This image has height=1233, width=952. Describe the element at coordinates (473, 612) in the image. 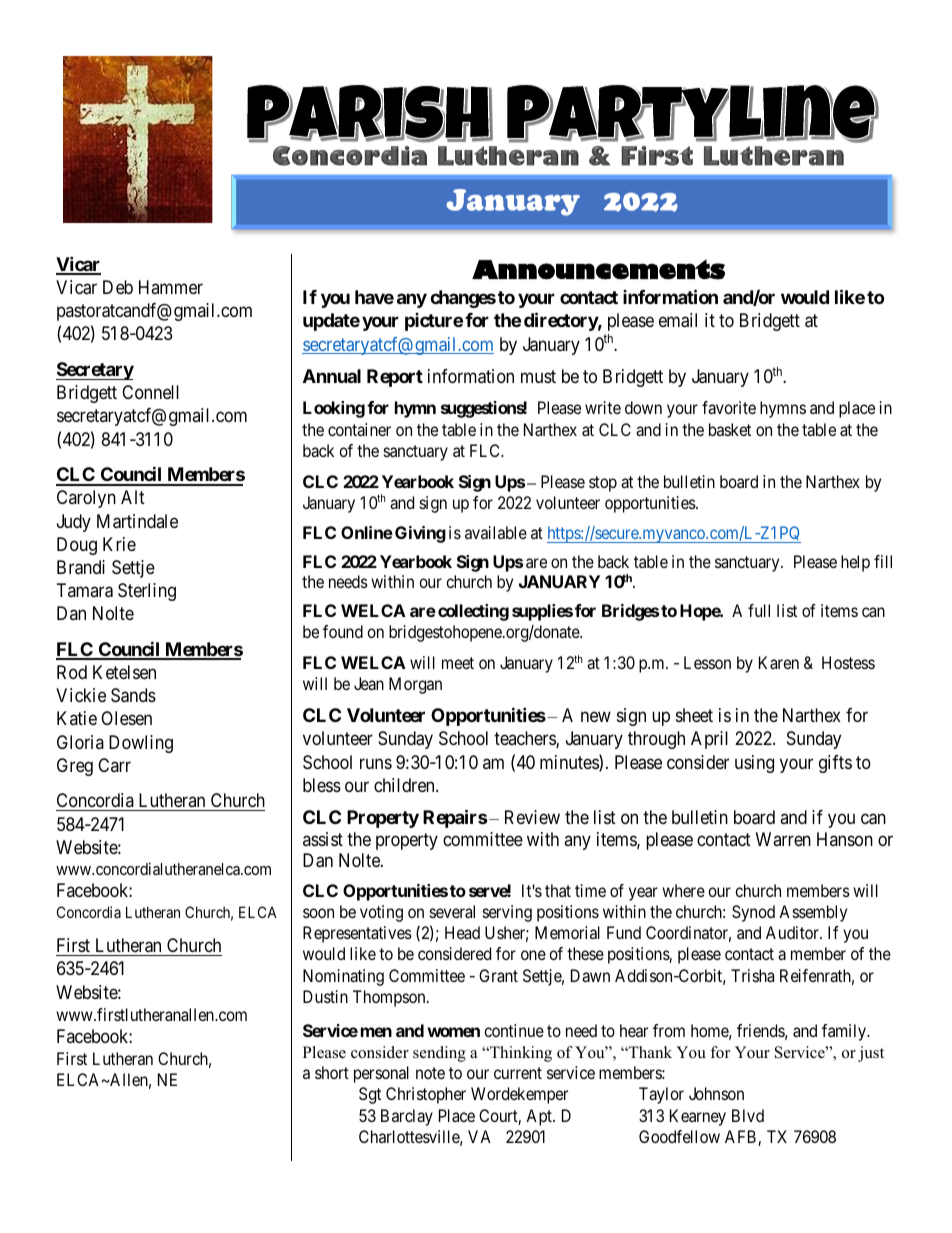

I see `collecting` at that location.
